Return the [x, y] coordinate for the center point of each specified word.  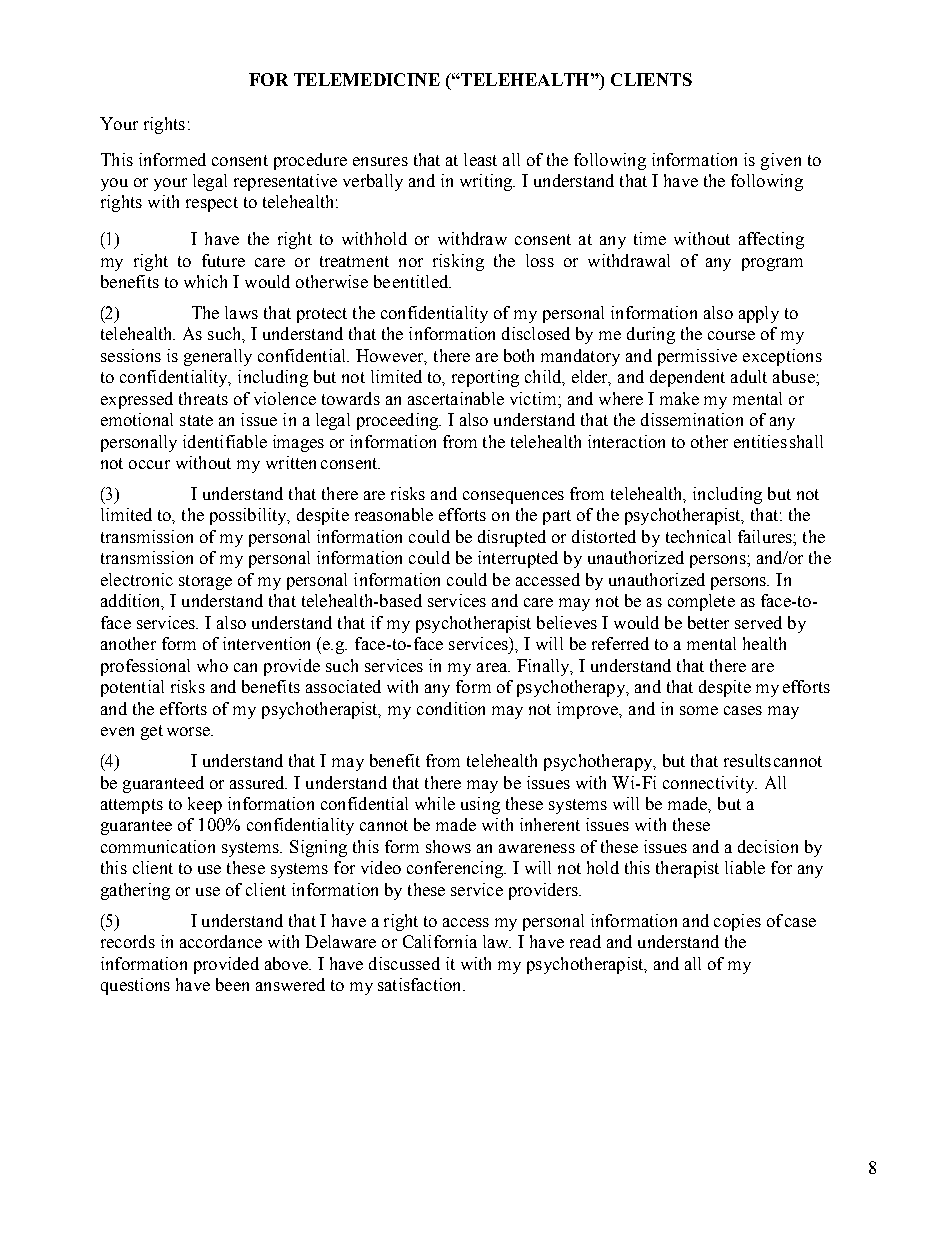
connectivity [710, 784]
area [493, 667]
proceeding [399, 421]
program [772, 264]
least [480, 159]
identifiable [225, 441]
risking [458, 262]
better [708, 622]
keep [205, 805]
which [205, 281]
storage [205, 582]
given [781, 161]
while [435, 803]
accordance [221, 941]
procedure [310, 161]
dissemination [692, 419]
